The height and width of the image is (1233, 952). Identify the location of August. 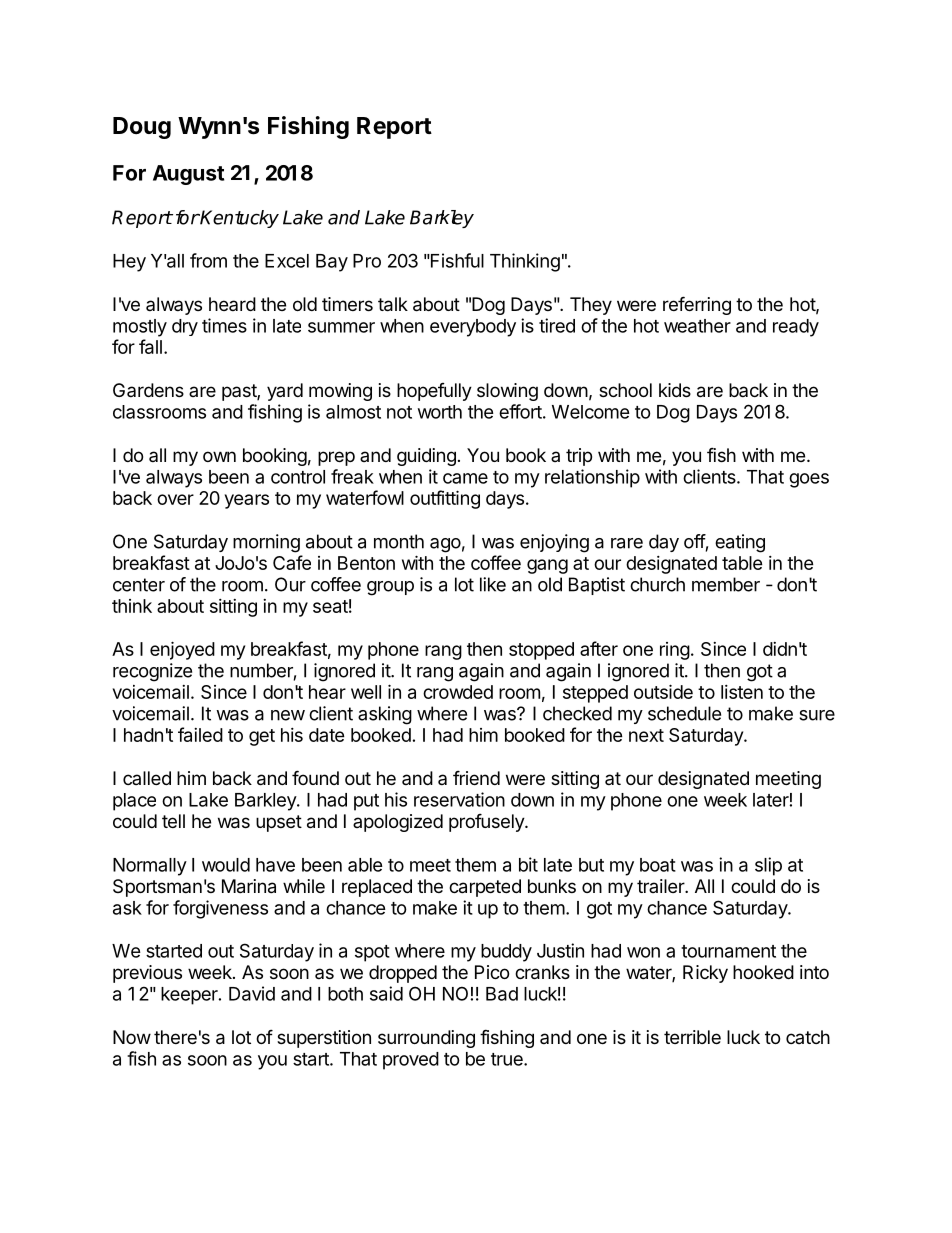
(188, 175).
